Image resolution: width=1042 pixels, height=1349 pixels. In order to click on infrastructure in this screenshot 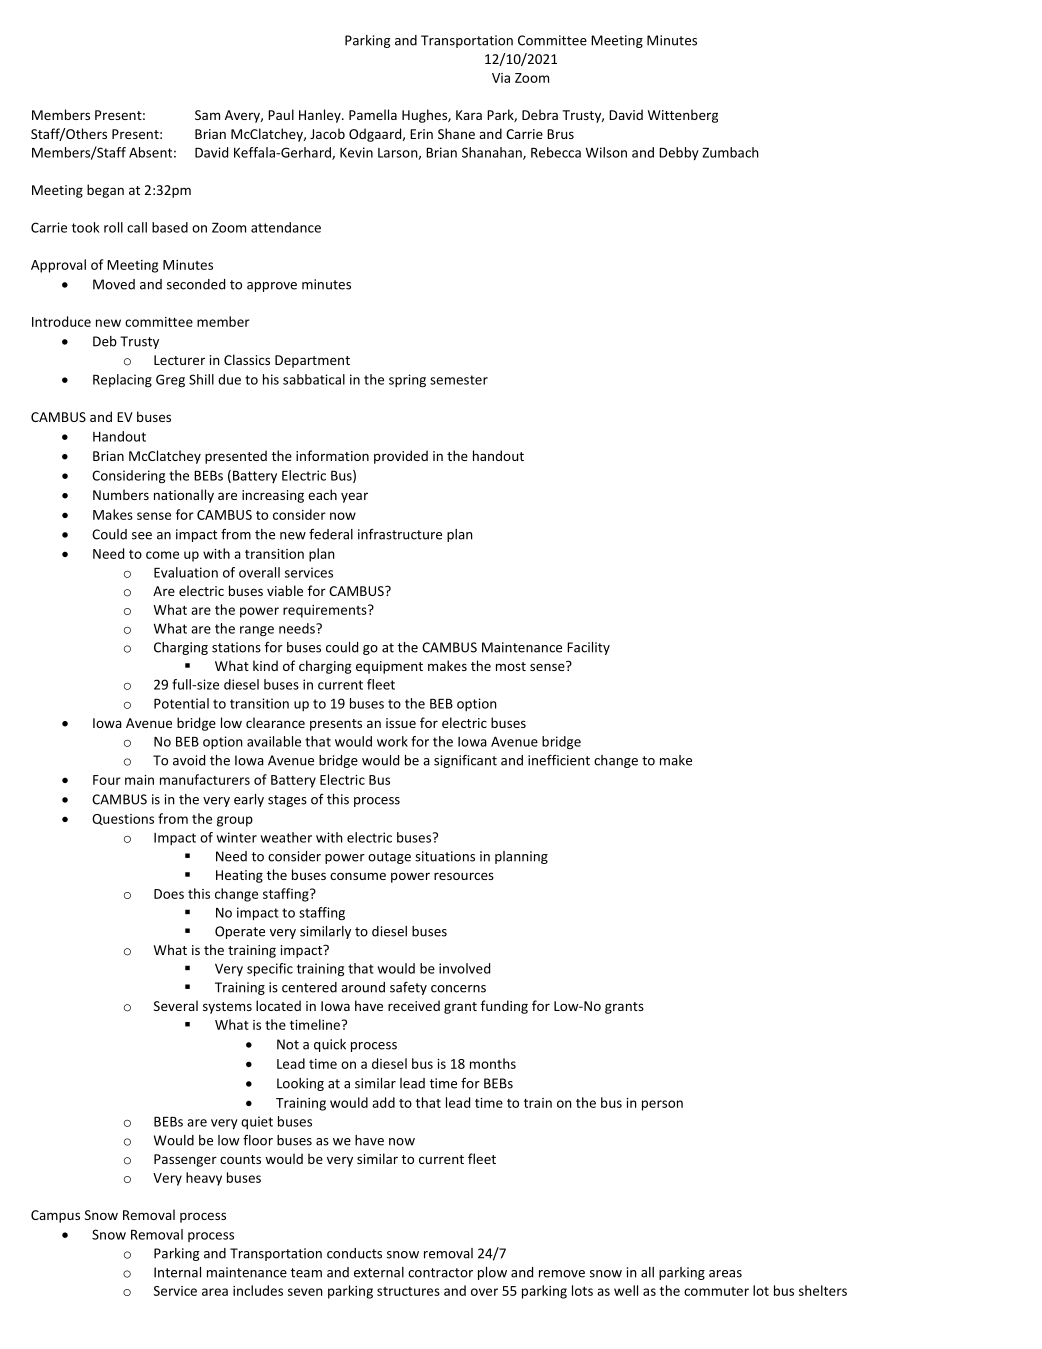, I will do `click(400, 534)`.
